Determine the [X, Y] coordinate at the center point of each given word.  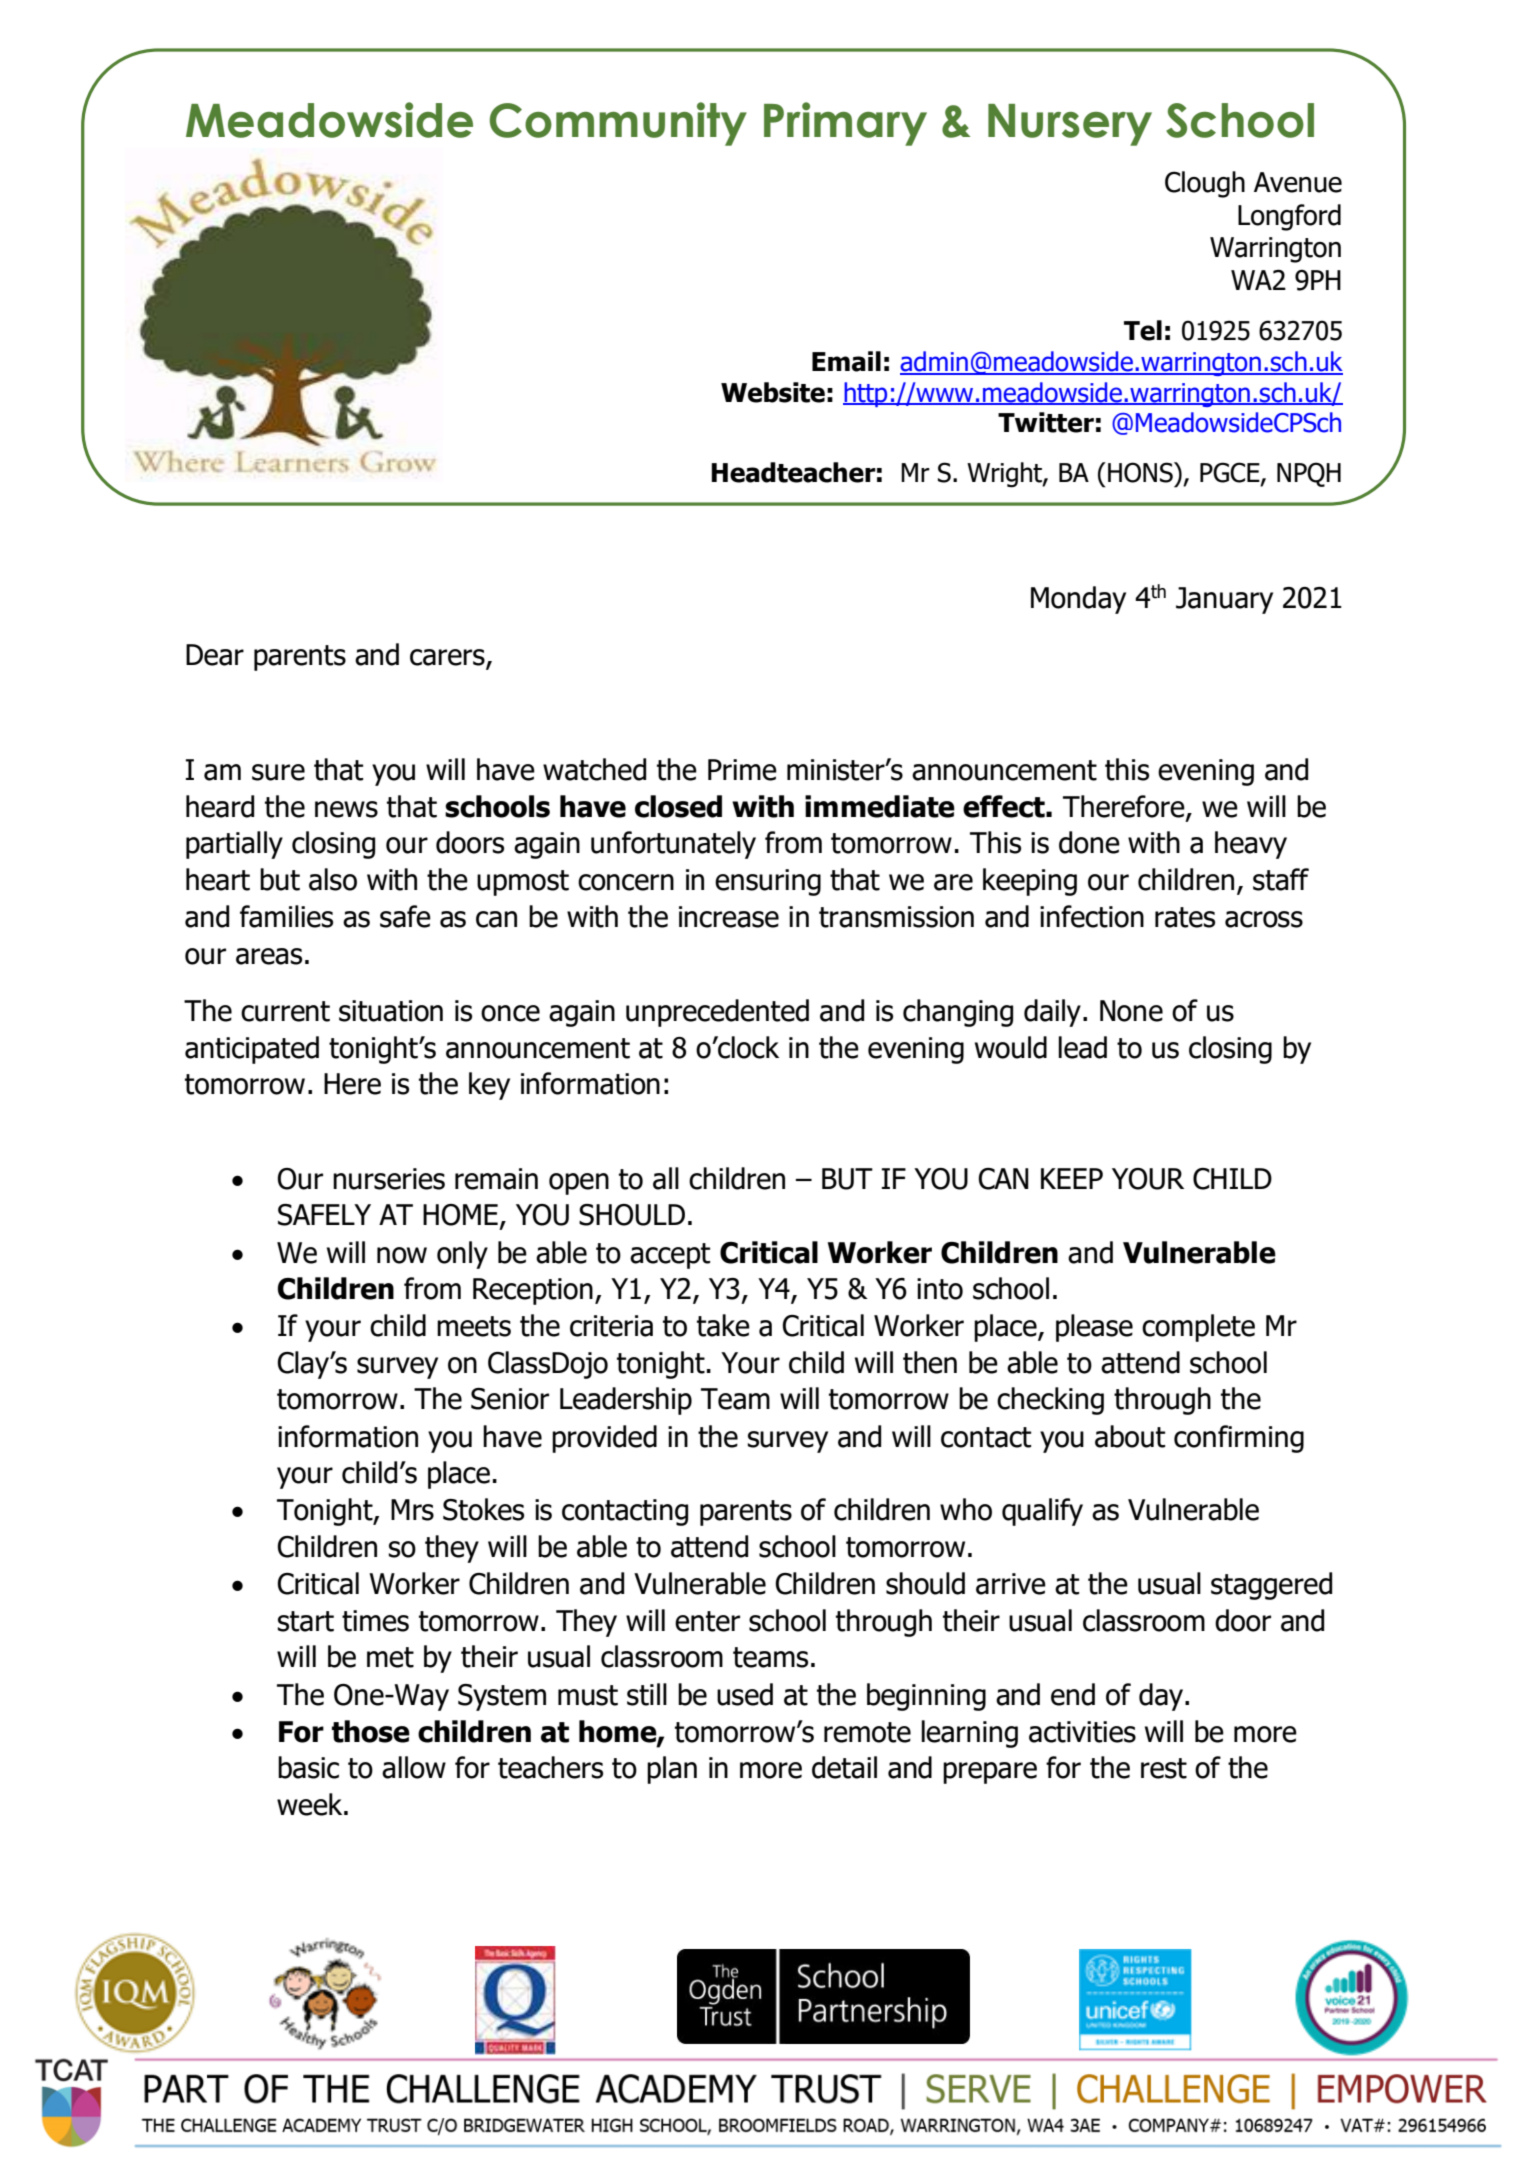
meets [474, 1326]
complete [1198, 1328]
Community [618, 124]
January [1224, 600]
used [745, 1694]
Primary [845, 124]
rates [1185, 917]
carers [448, 658]
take [723, 1325]
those [371, 1731]
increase [729, 917]
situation [391, 1011]
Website [773, 392]
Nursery [1070, 125]
